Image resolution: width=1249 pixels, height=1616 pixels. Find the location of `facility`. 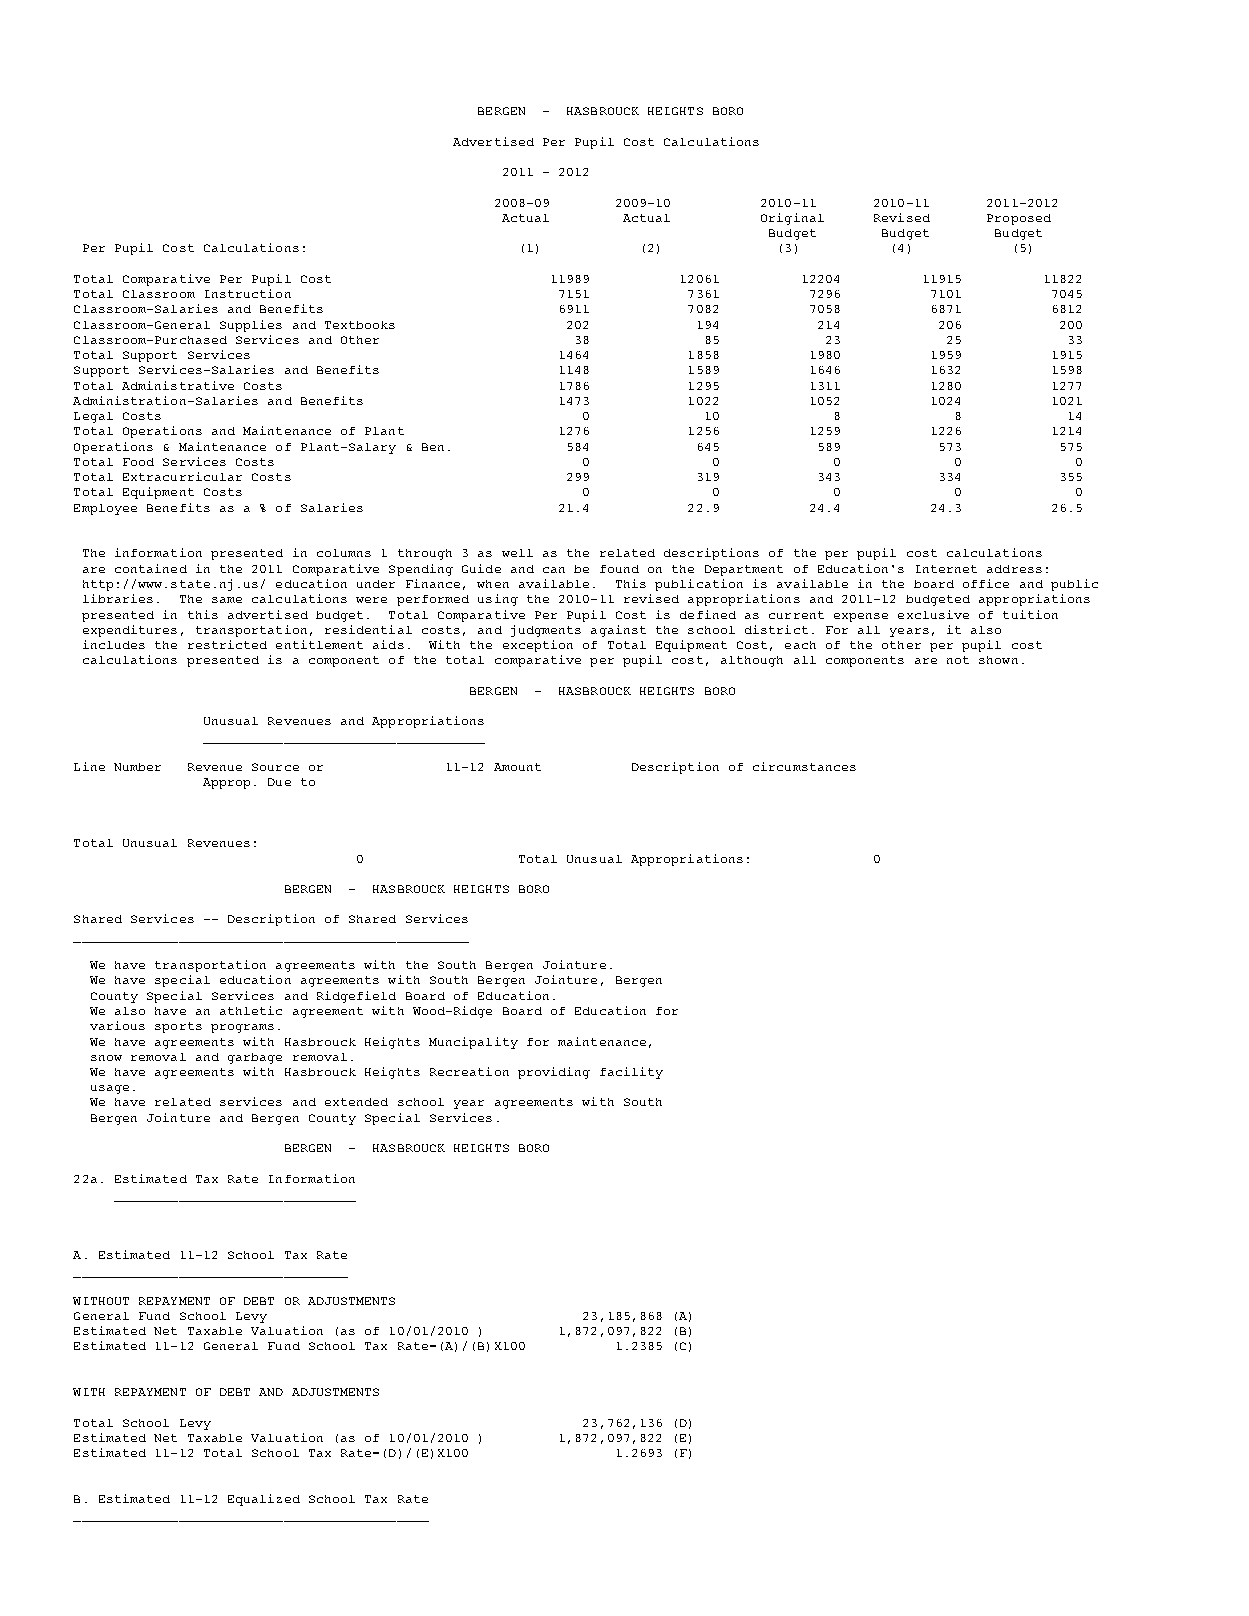

facility is located at coordinates (631, 1073).
